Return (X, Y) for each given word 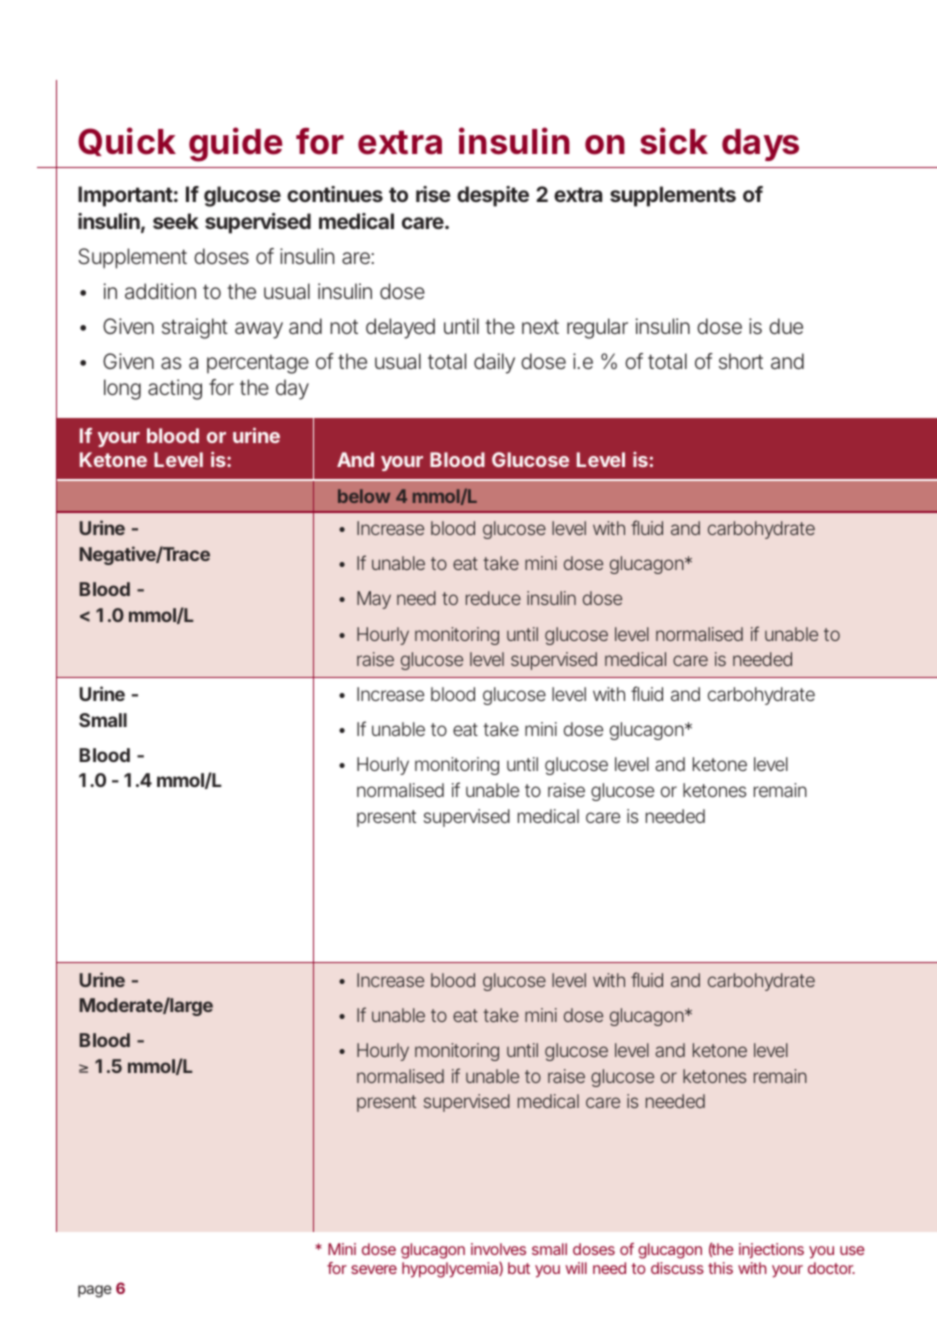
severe (374, 1269)
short (741, 361)
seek (176, 221)
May (374, 600)
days (760, 145)
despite (493, 196)
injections (771, 1250)
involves (498, 1249)
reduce (493, 598)
